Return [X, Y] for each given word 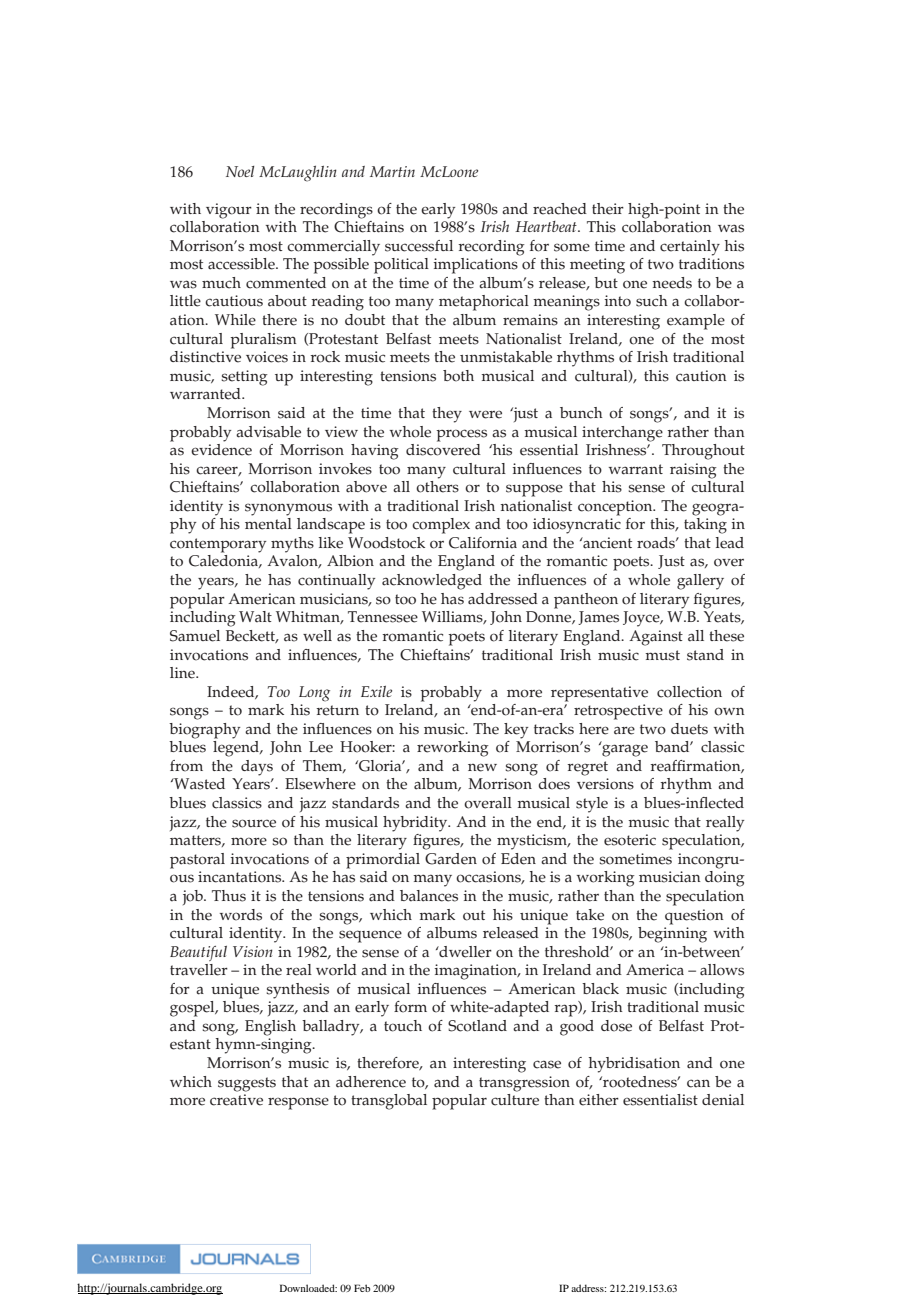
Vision [253, 951]
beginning [672, 933]
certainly [690, 248]
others [437, 487]
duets [689, 729]
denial [723, 1100]
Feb [362, 1288]
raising [693, 471]
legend [237, 749]
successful [419, 246]
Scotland [477, 1026]
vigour [229, 211]
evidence [221, 448]
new [482, 768]
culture [515, 1100]
